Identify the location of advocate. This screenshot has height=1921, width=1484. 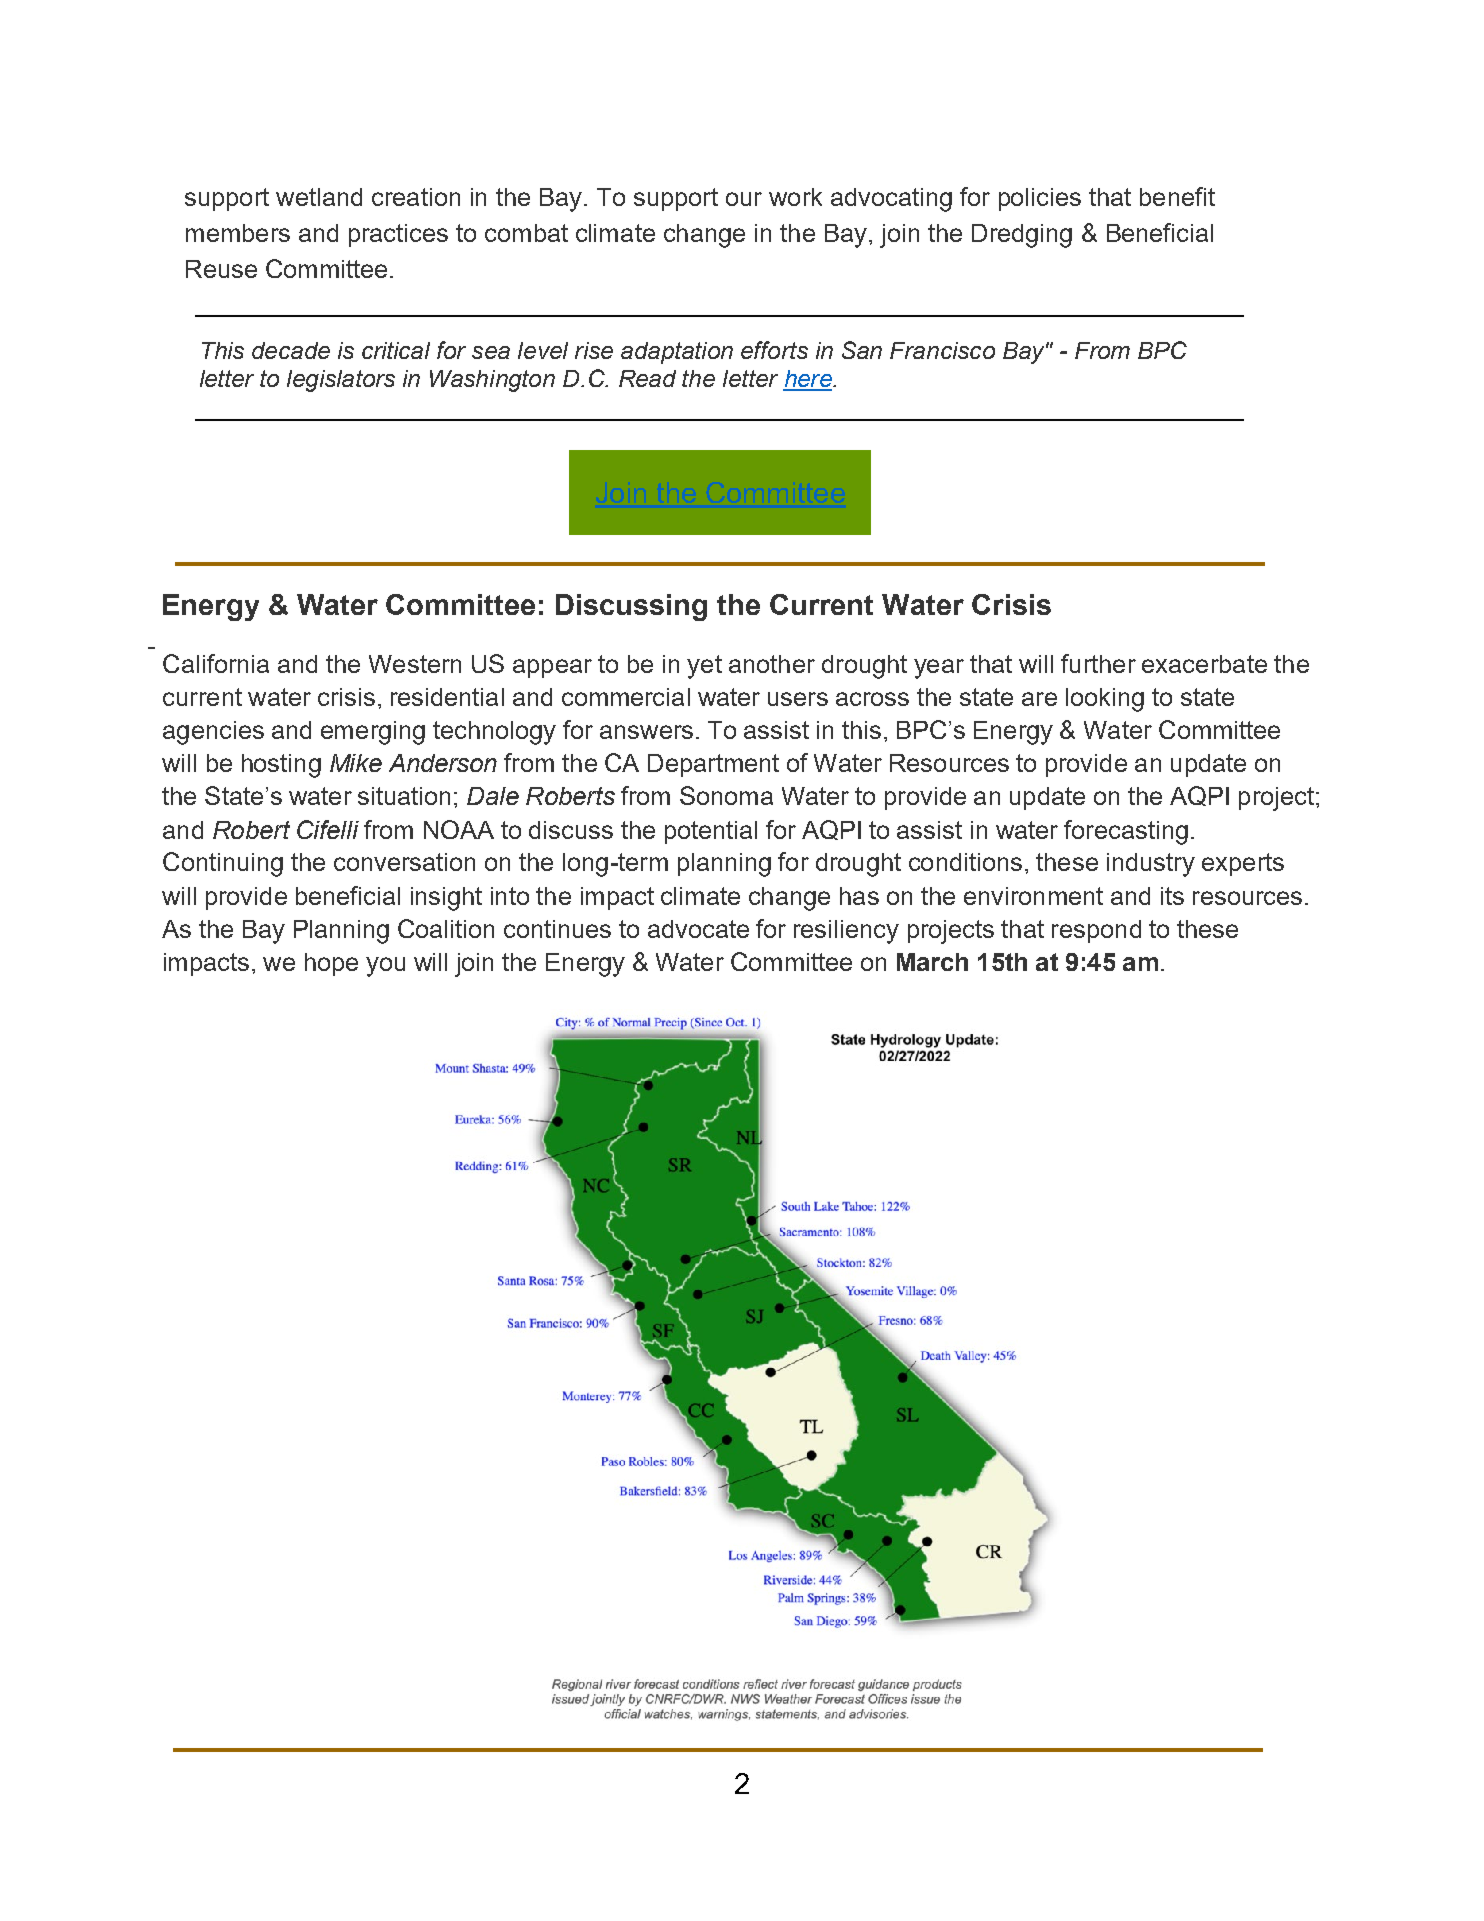
(698, 929).
